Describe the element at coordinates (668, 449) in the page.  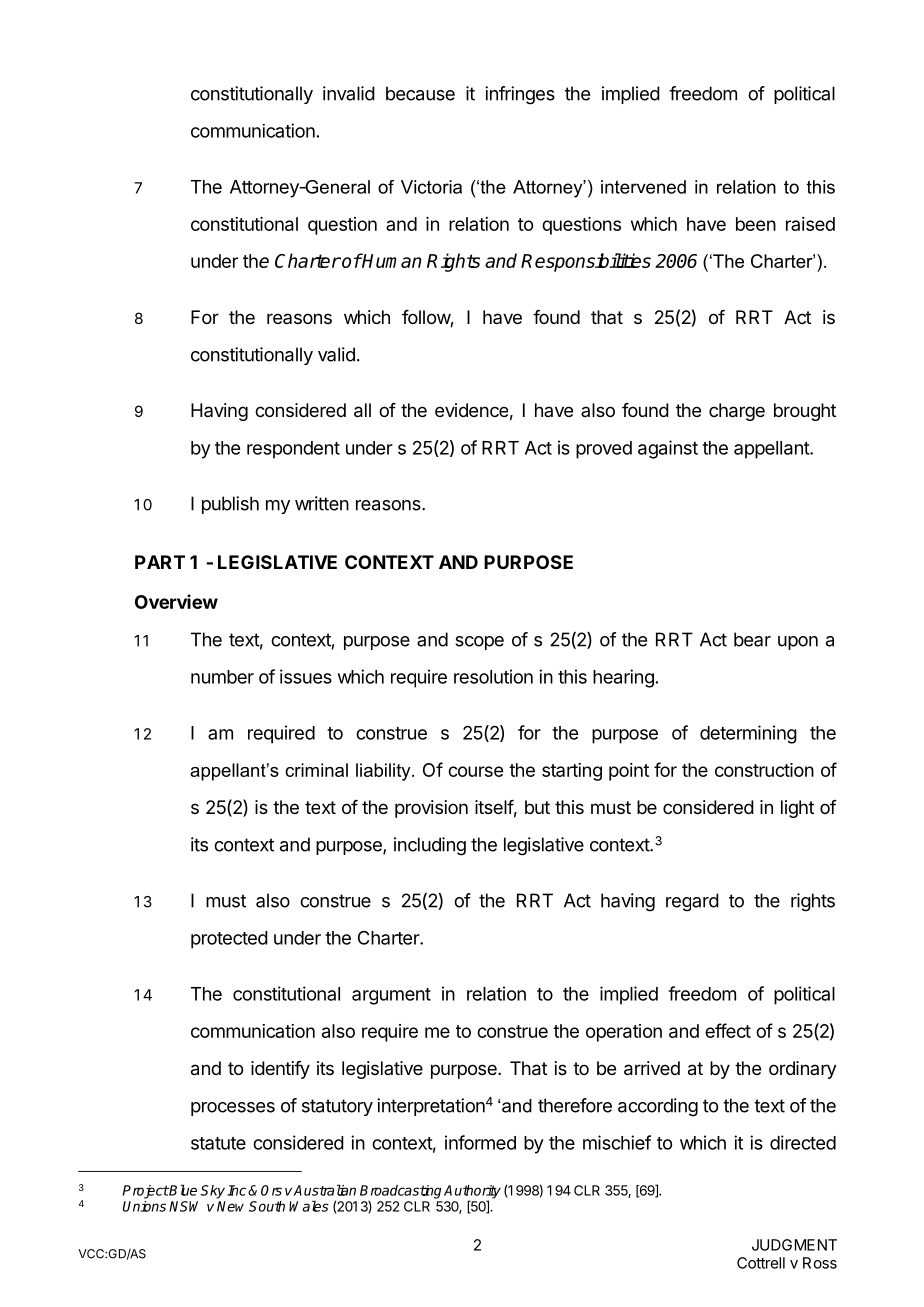
I see `against` at that location.
